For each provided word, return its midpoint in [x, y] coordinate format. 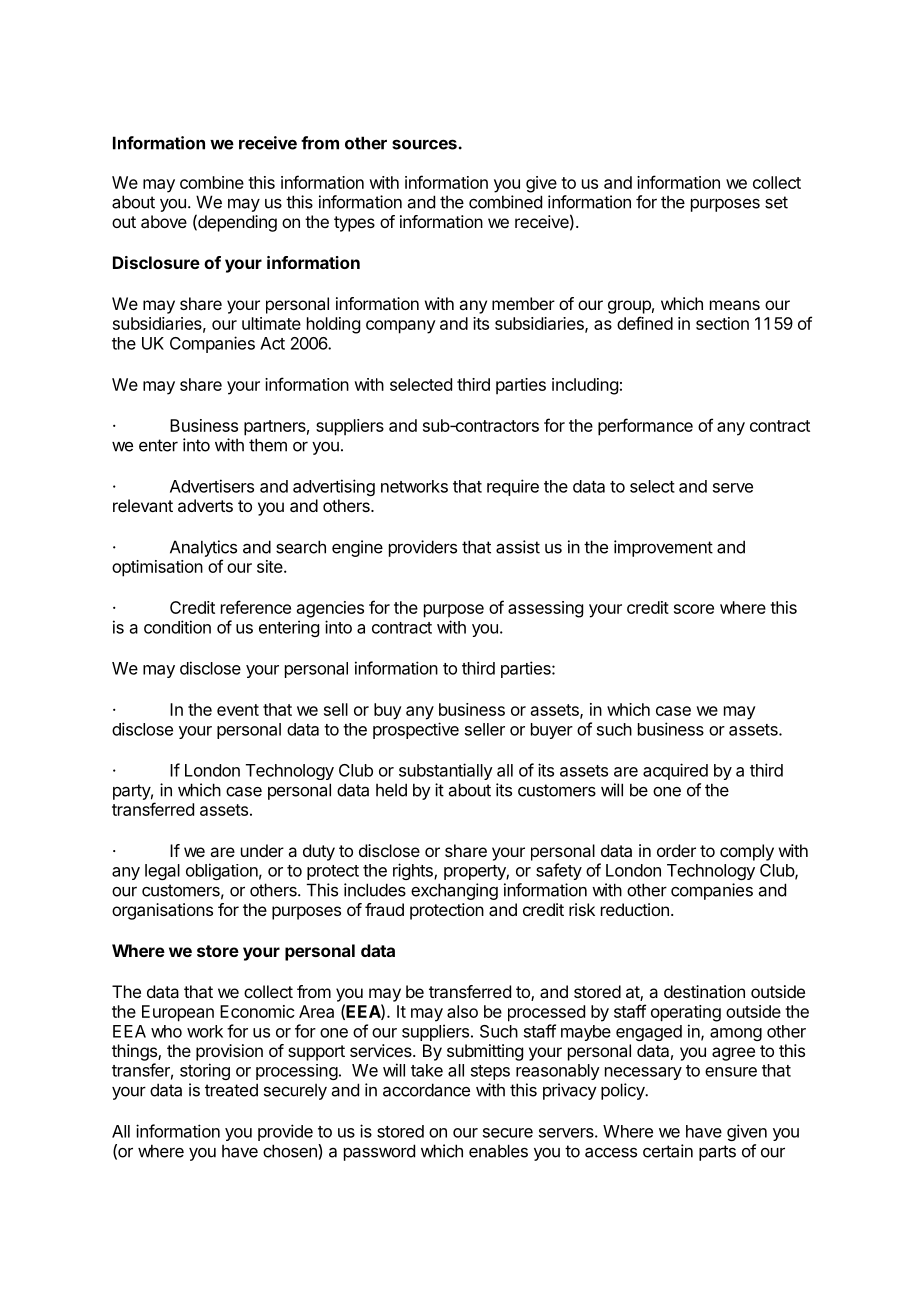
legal [162, 872]
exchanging [454, 891]
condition [177, 627]
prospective [416, 730]
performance [645, 427]
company [401, 327]
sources [424, 144]
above [164, 221]
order [676, 850]
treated [231, 1090]
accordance [426, 1090]
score [694, 609]
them [268, 445]
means [735, 305]
